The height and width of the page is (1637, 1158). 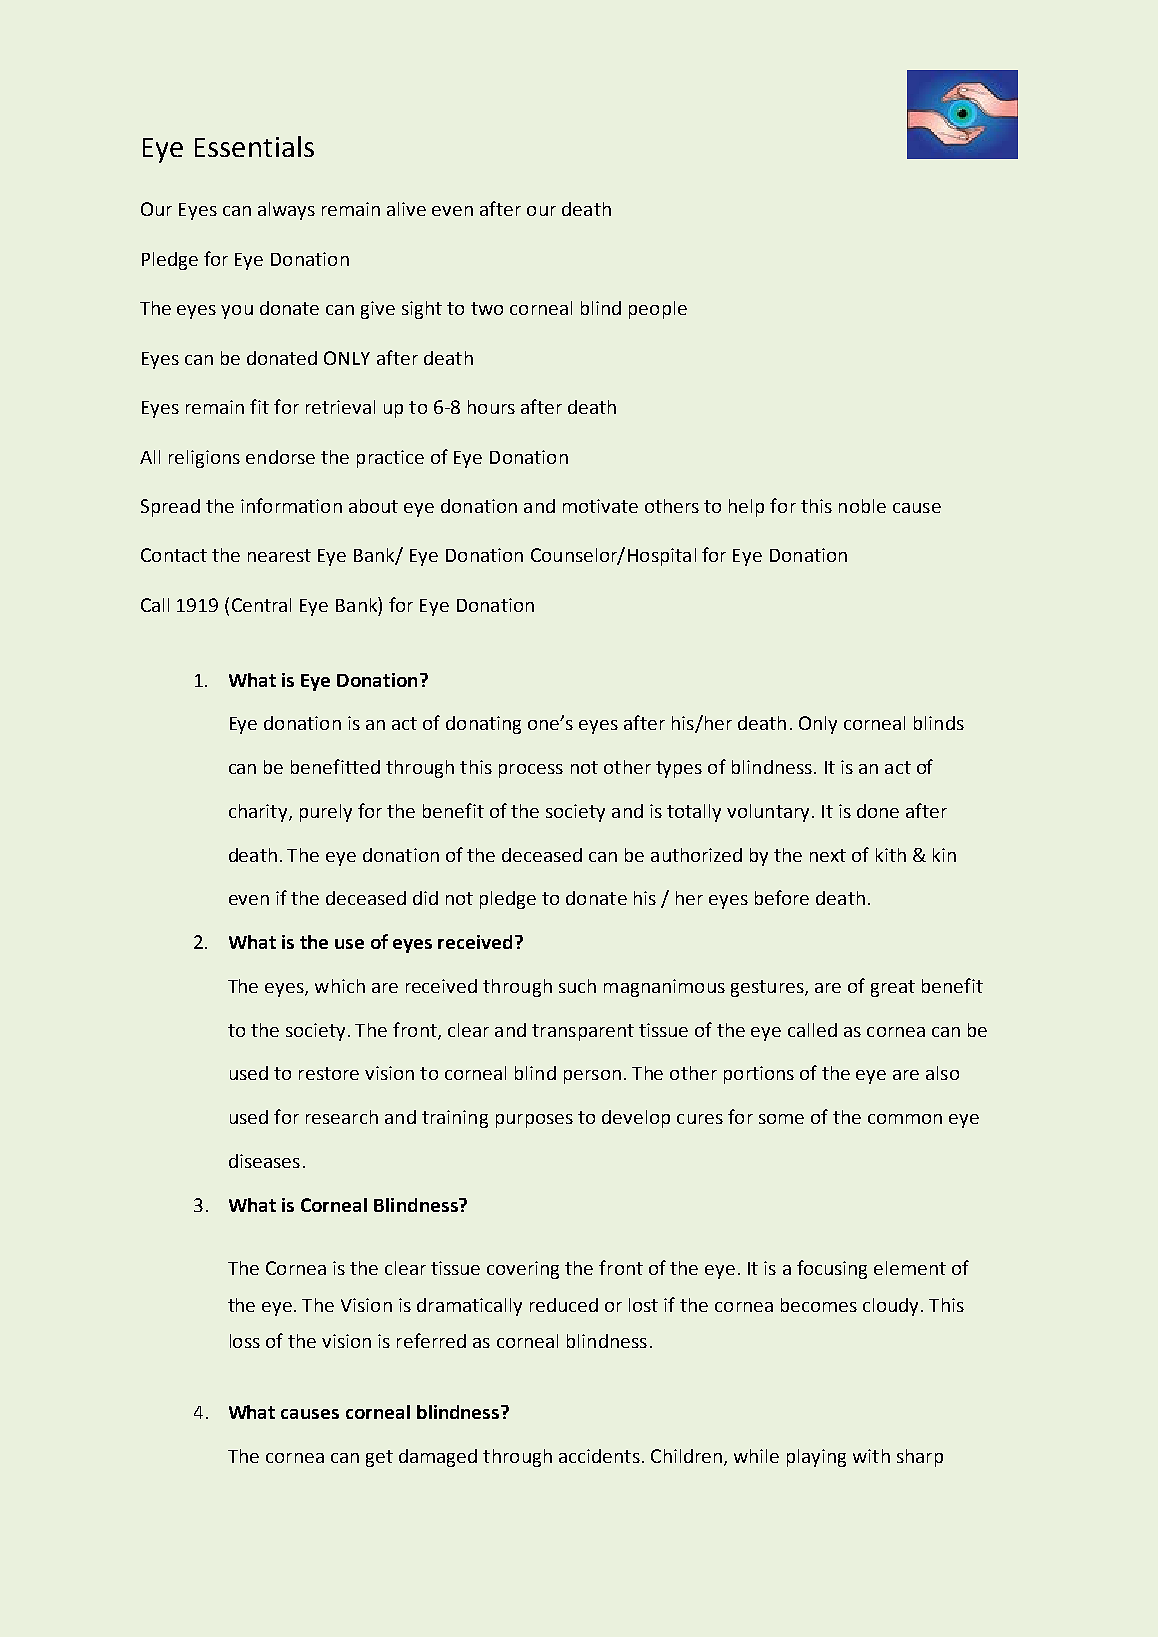 What do you see at coordinates (259, 813) in the page?
I see `charity` at bounding box center [259, 813].
